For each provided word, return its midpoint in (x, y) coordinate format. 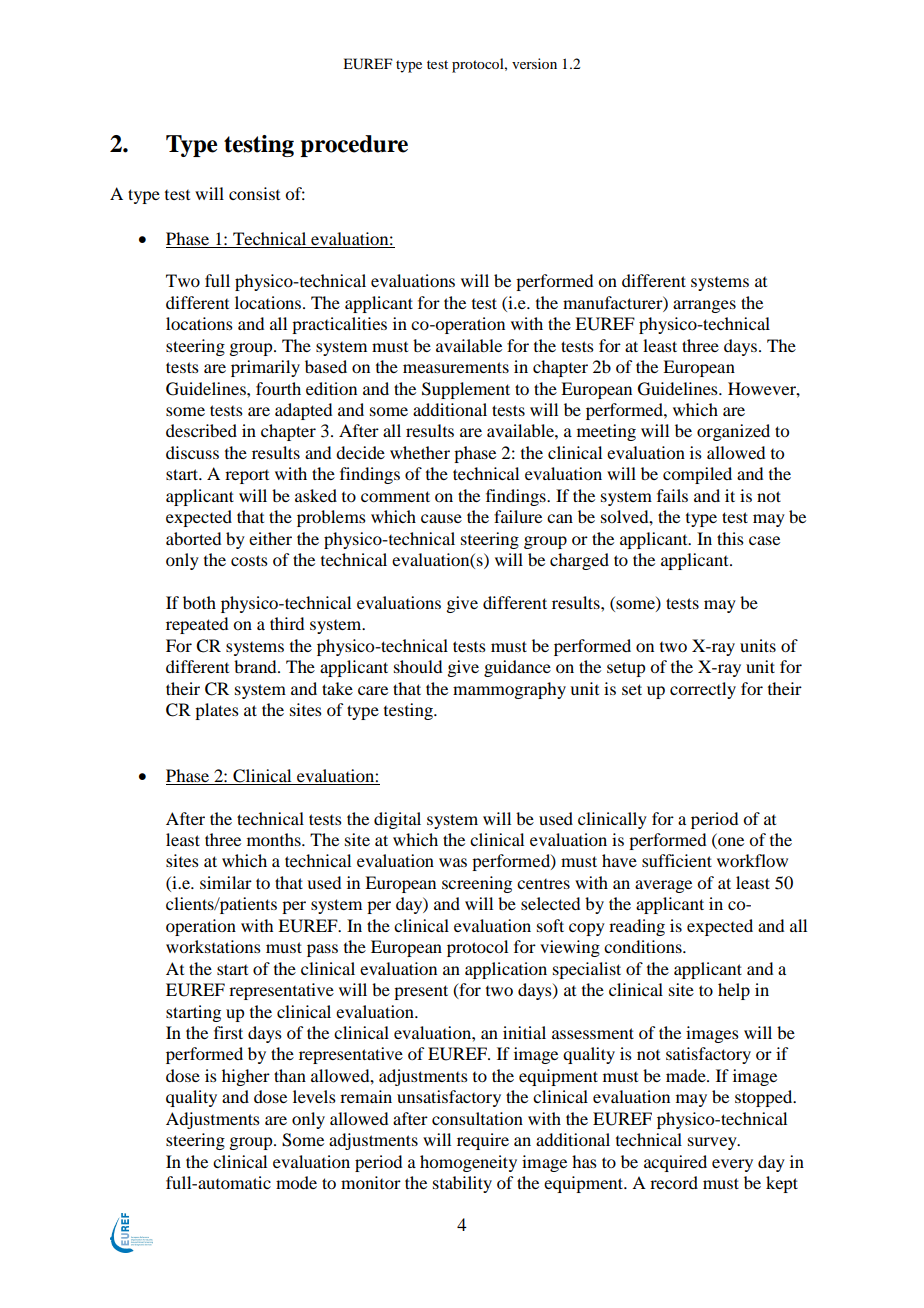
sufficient (677, 860)
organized (733, 432)
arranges (704, 306)
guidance (517, 668)
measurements (456, 367)
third (287, 623)
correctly (703, 690)
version (534, 63)
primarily (265, 368)
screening (477, 884)
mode (296, 1182)
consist (254, 193)
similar (226, 882)
